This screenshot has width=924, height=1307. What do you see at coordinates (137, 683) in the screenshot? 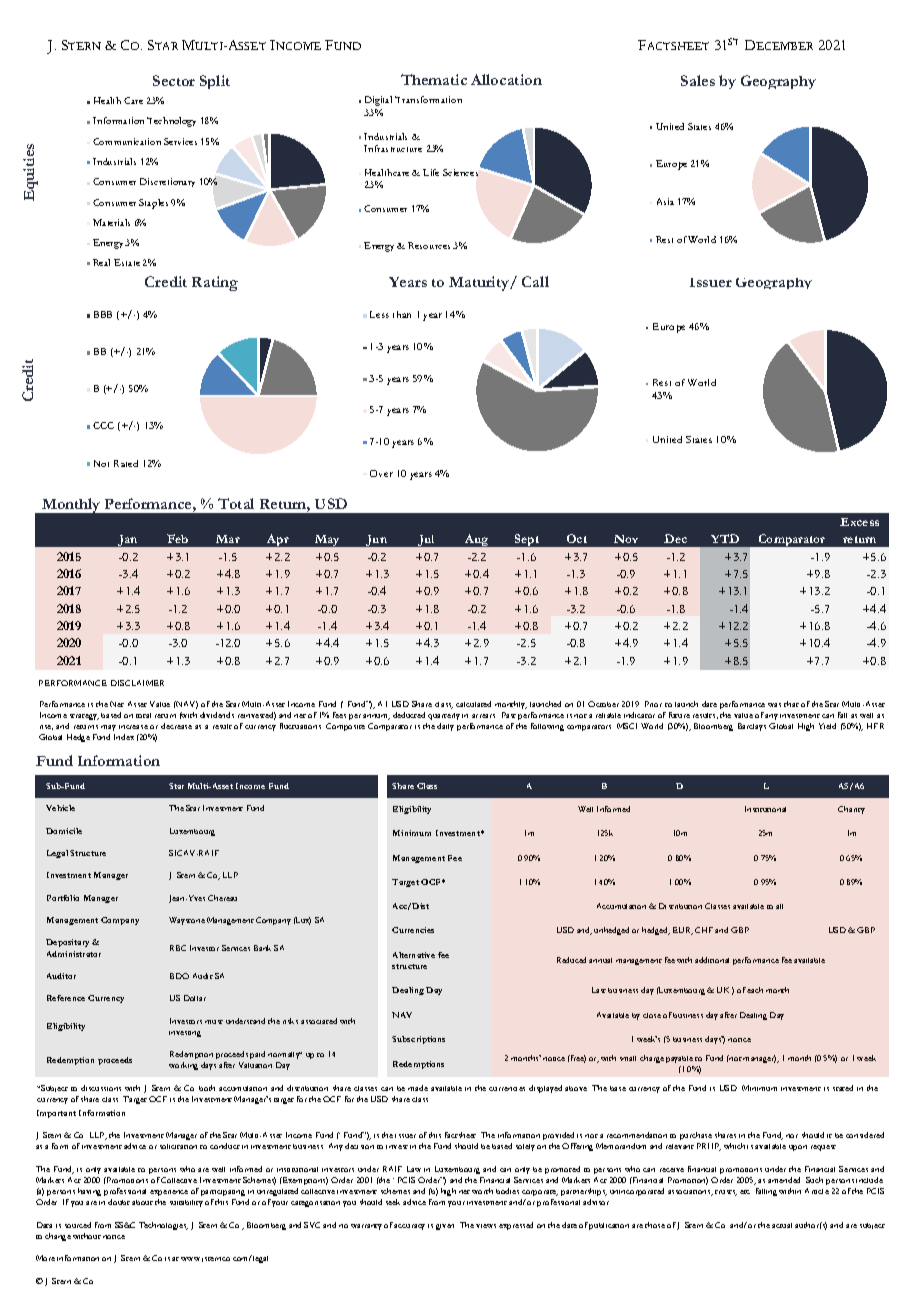
I see `DISCLAIMER` at bounding box center [137, 683].
